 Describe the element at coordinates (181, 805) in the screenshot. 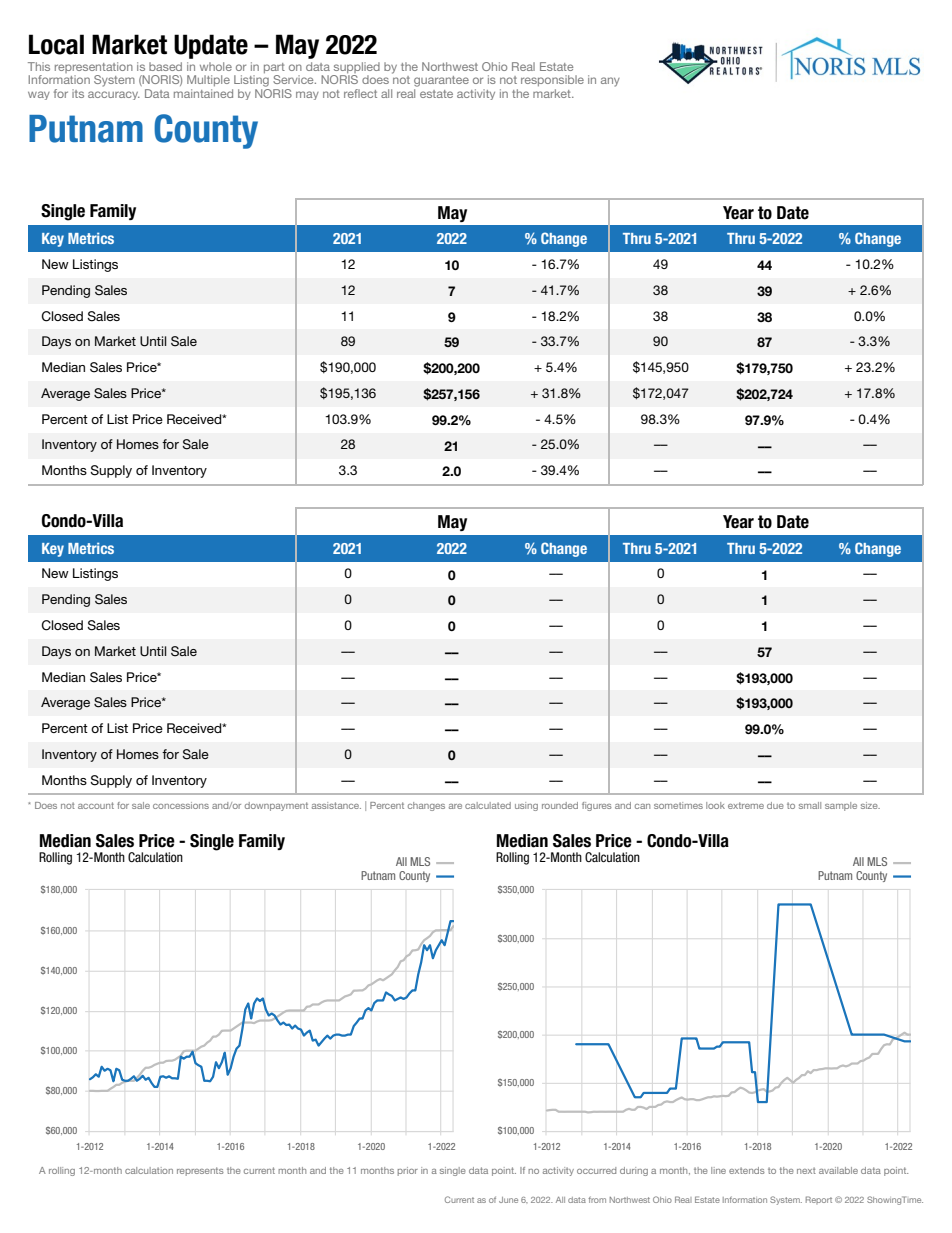

I see `concessions` at that location.
